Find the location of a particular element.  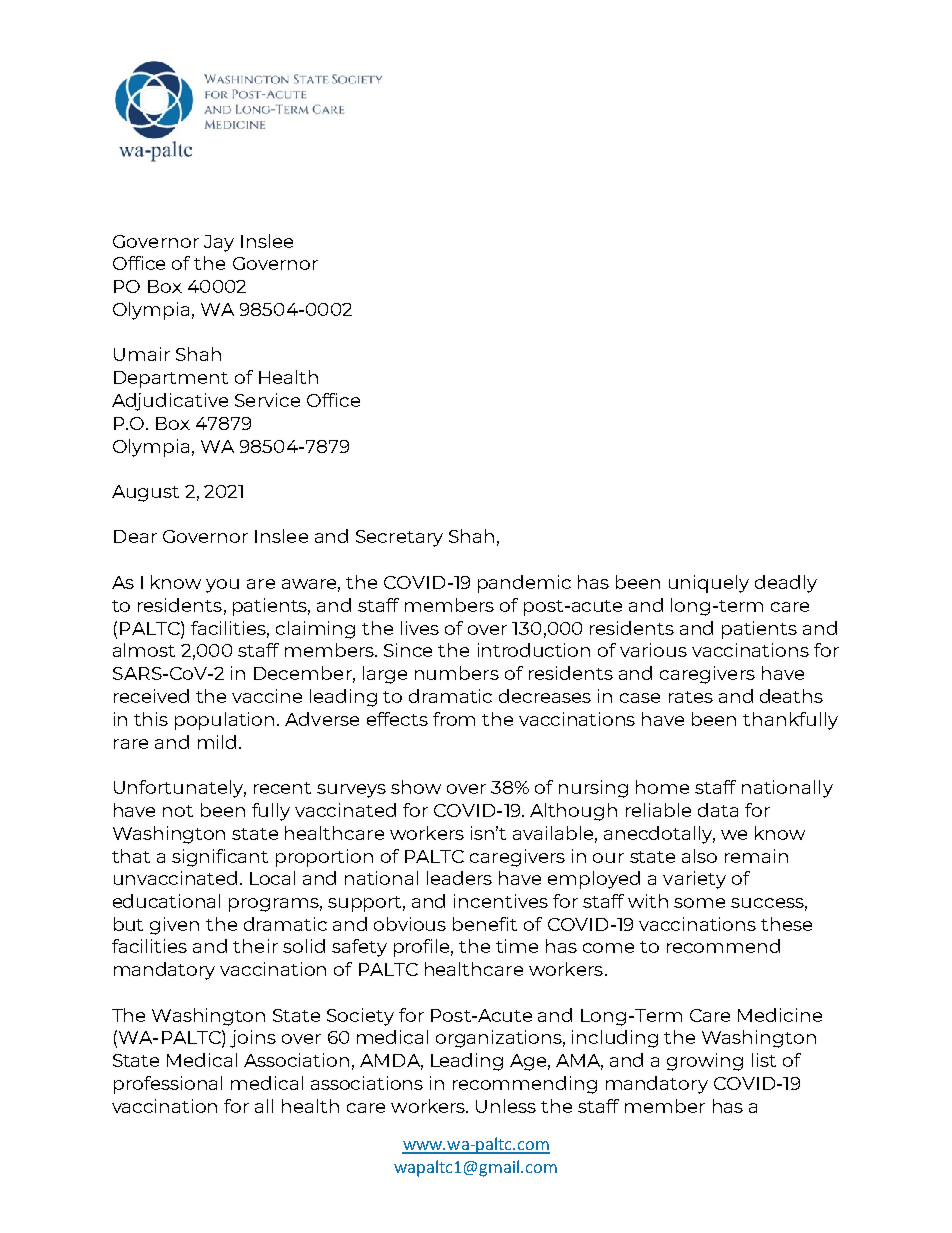

Unless is located at coordinates (506, 1106).
